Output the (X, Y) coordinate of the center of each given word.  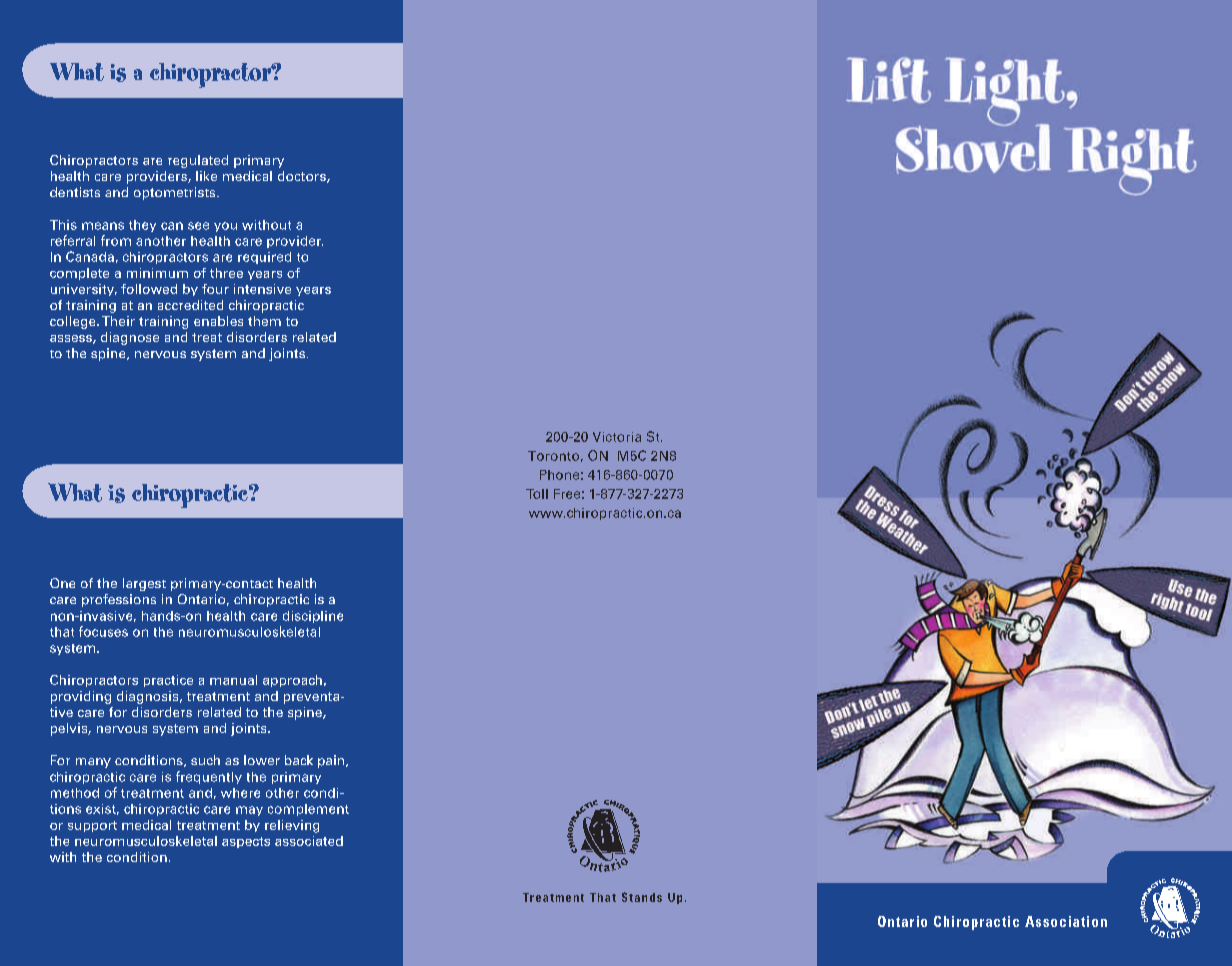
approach (292, 681)
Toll (537, 494)
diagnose (130, 338)
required (264, 258)
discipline (313, 617)
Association (1066, 921)
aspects (246, 842)
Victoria (617, 437)
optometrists (176, 193)
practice (168, 681)
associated (309, 841)
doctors (303, 177)
